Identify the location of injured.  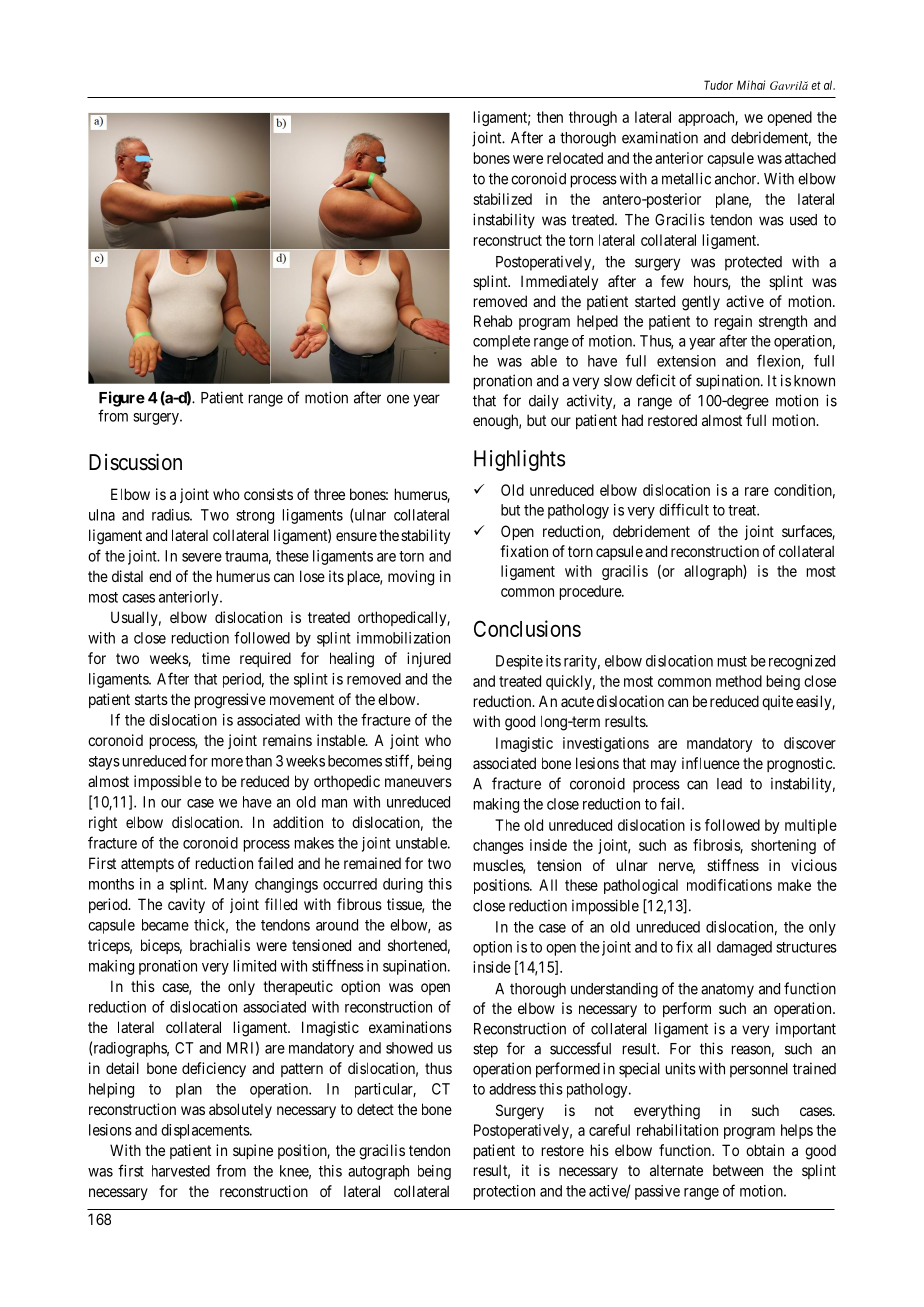
(429, 659).
